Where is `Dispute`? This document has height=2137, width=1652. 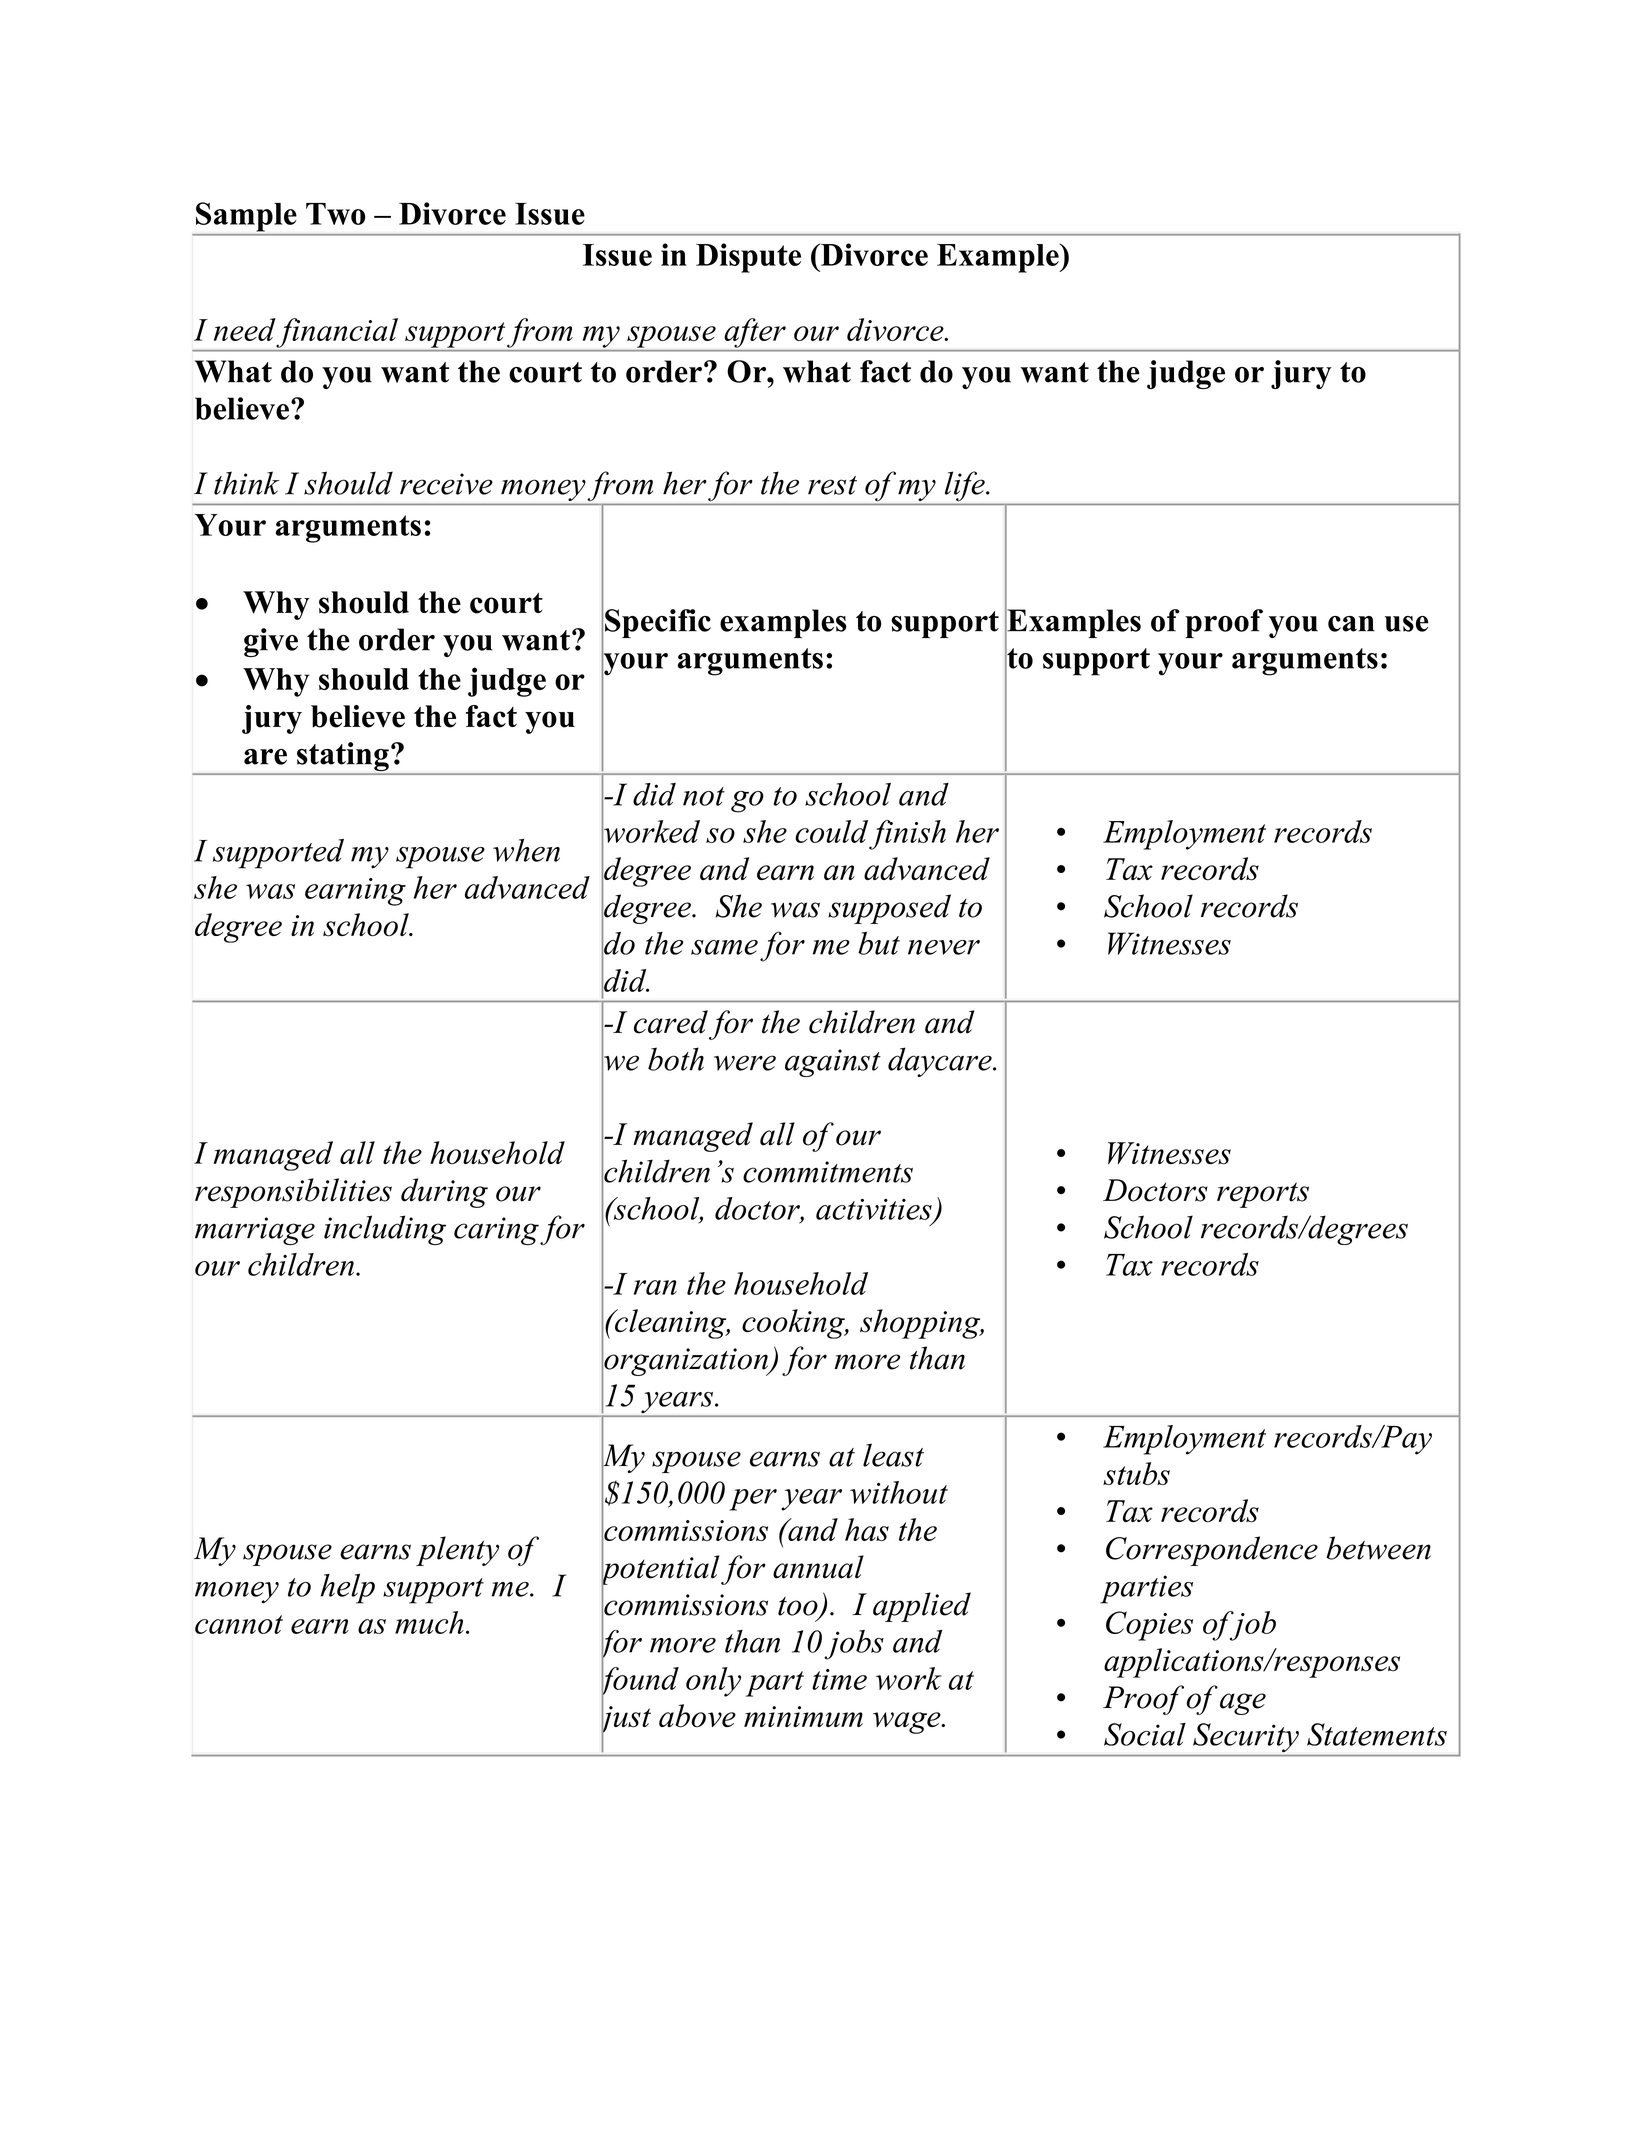 Dispute is located at coordinates (748, 258).
